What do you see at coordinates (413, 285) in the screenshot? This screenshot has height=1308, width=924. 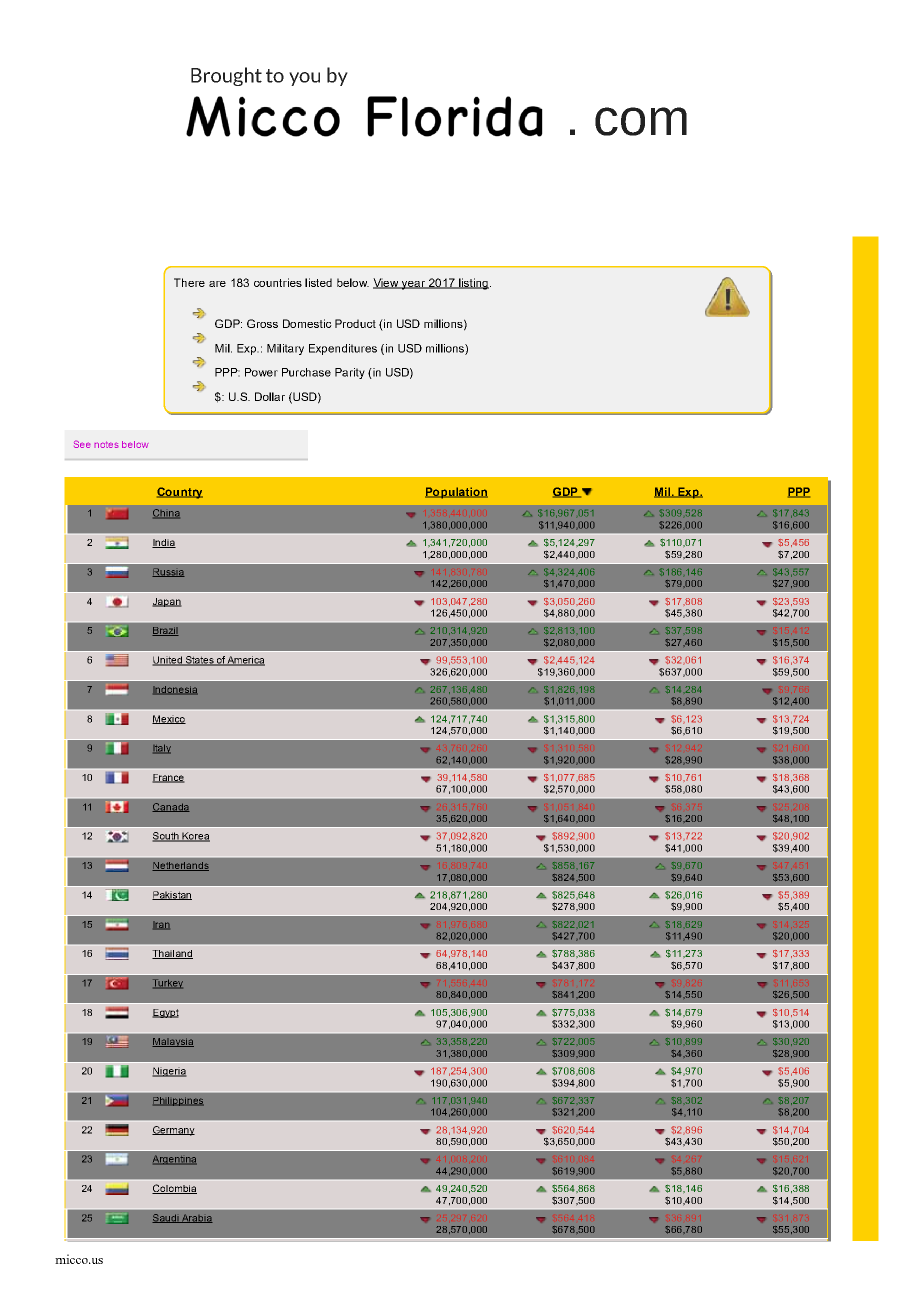 I see `year` at bounding box center [413, 285].
